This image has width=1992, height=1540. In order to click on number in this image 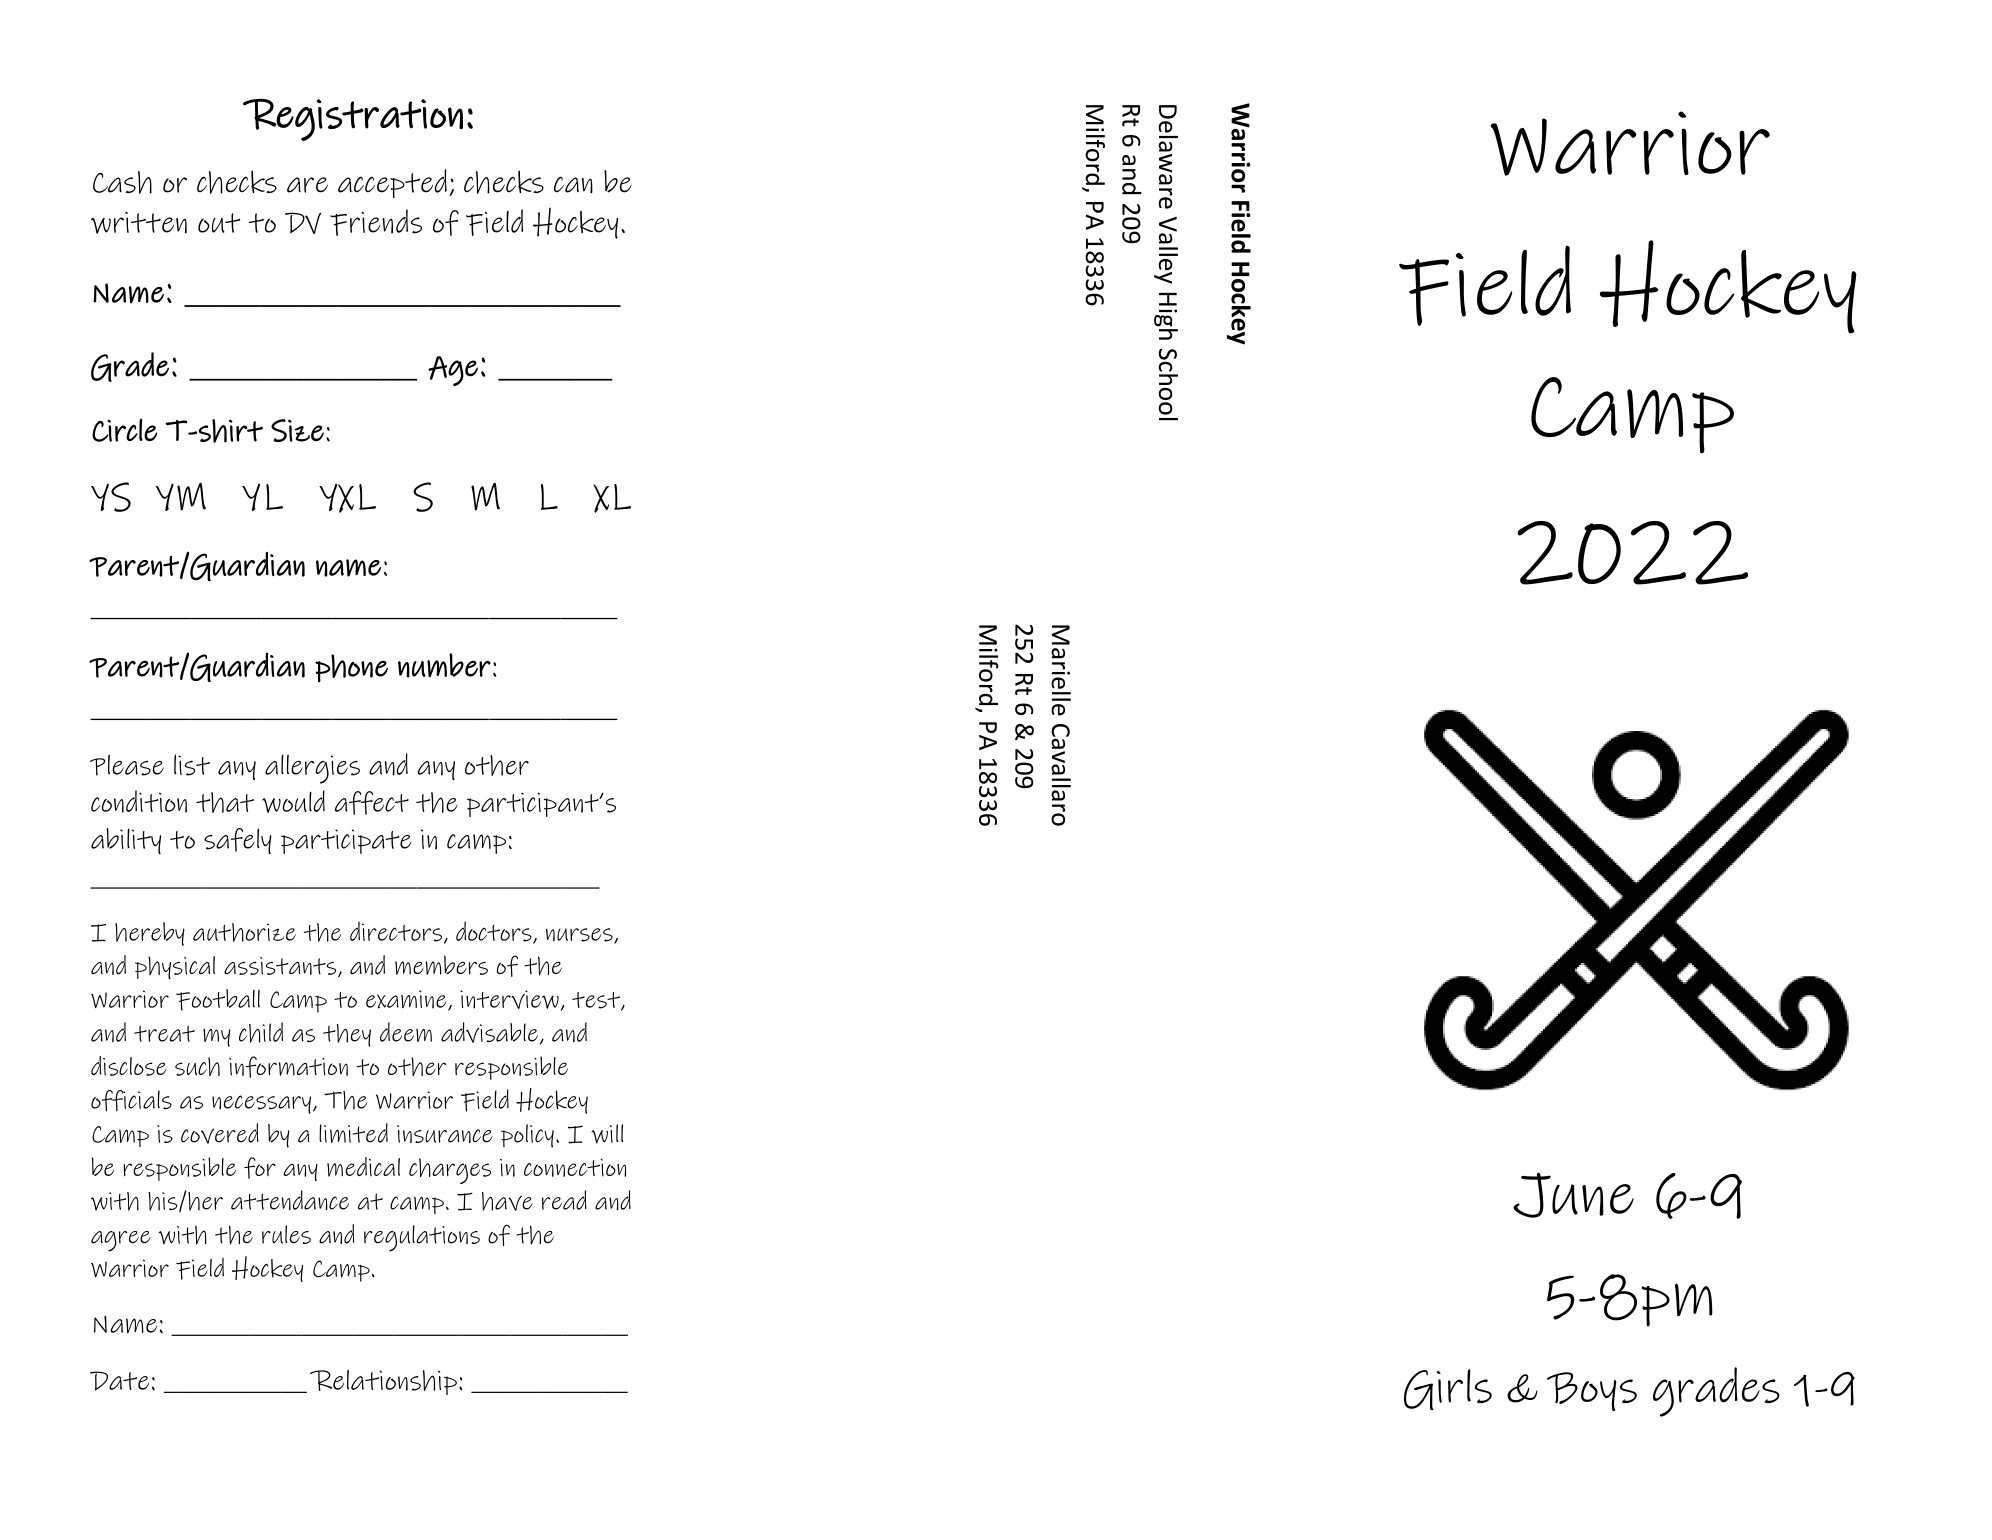, I will do `click(444, 665)`.
